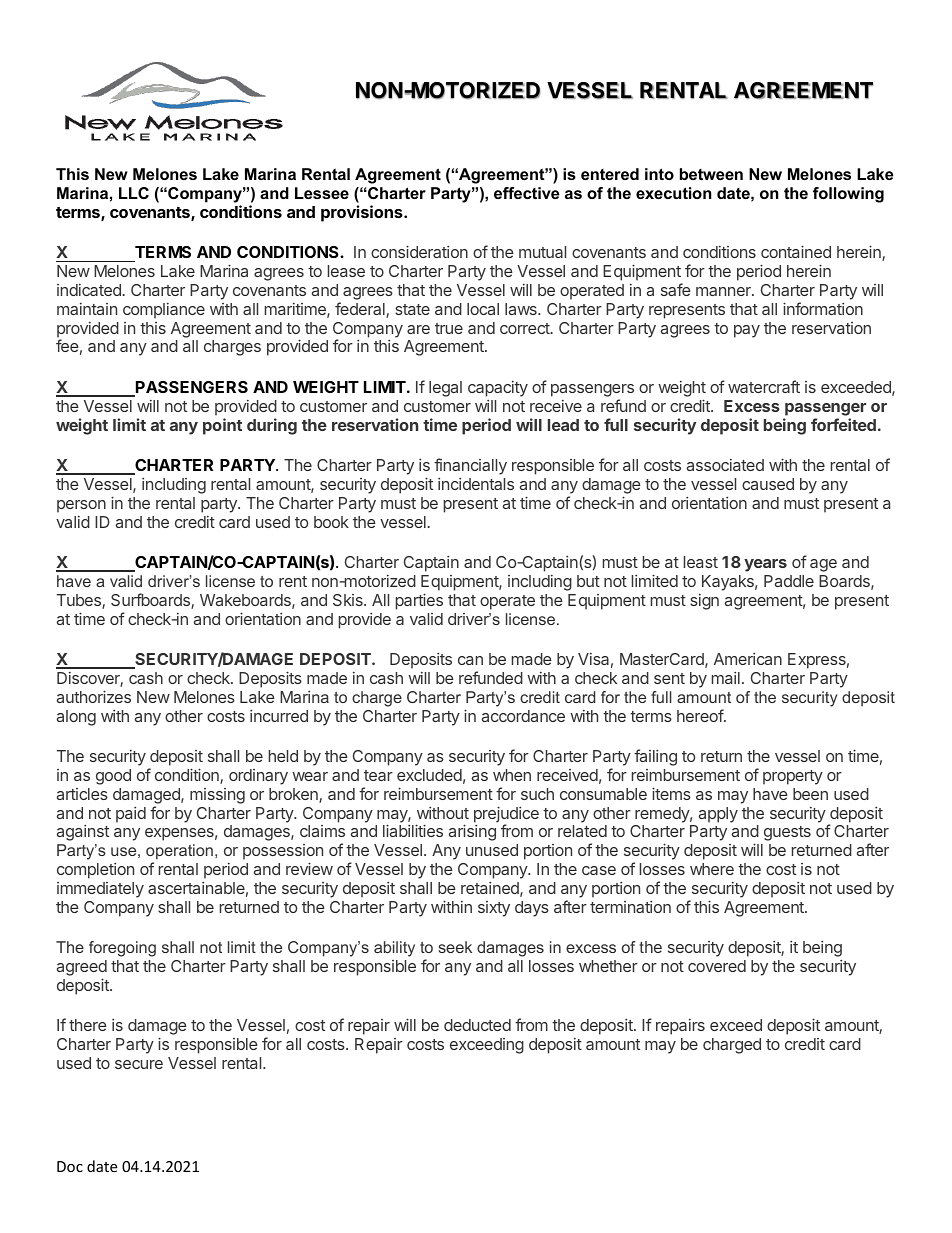  Describe the element at coordinates (131, 815) in the screenshot. I see `paid` at that location.
